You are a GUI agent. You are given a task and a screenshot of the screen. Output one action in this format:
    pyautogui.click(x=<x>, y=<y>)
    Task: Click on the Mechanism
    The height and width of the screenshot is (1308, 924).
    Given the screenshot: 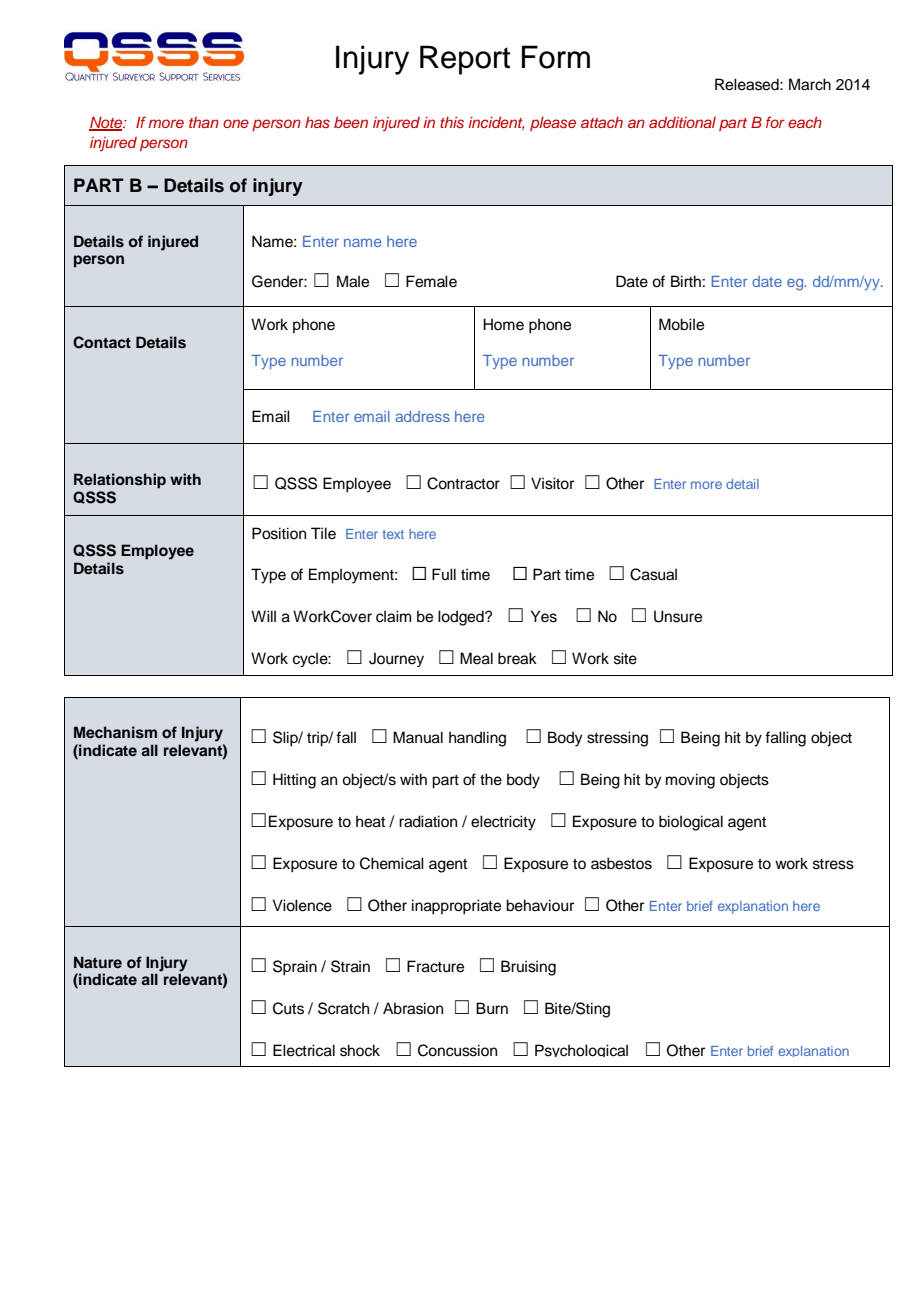 What is the action you would take?
    pyautogui.click(x=115, y=732)
